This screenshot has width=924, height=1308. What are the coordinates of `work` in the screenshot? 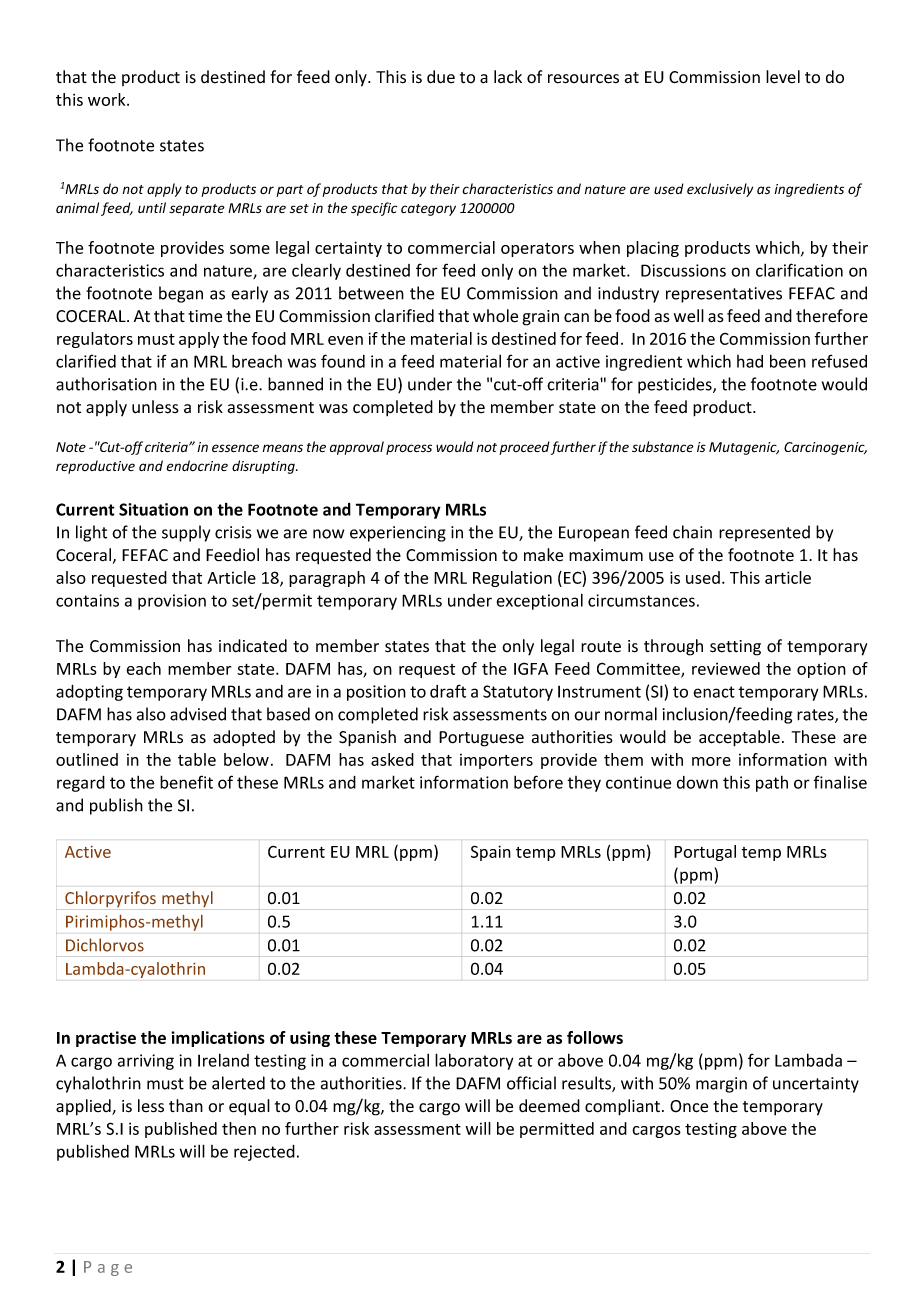 It's located at (108, 99).
